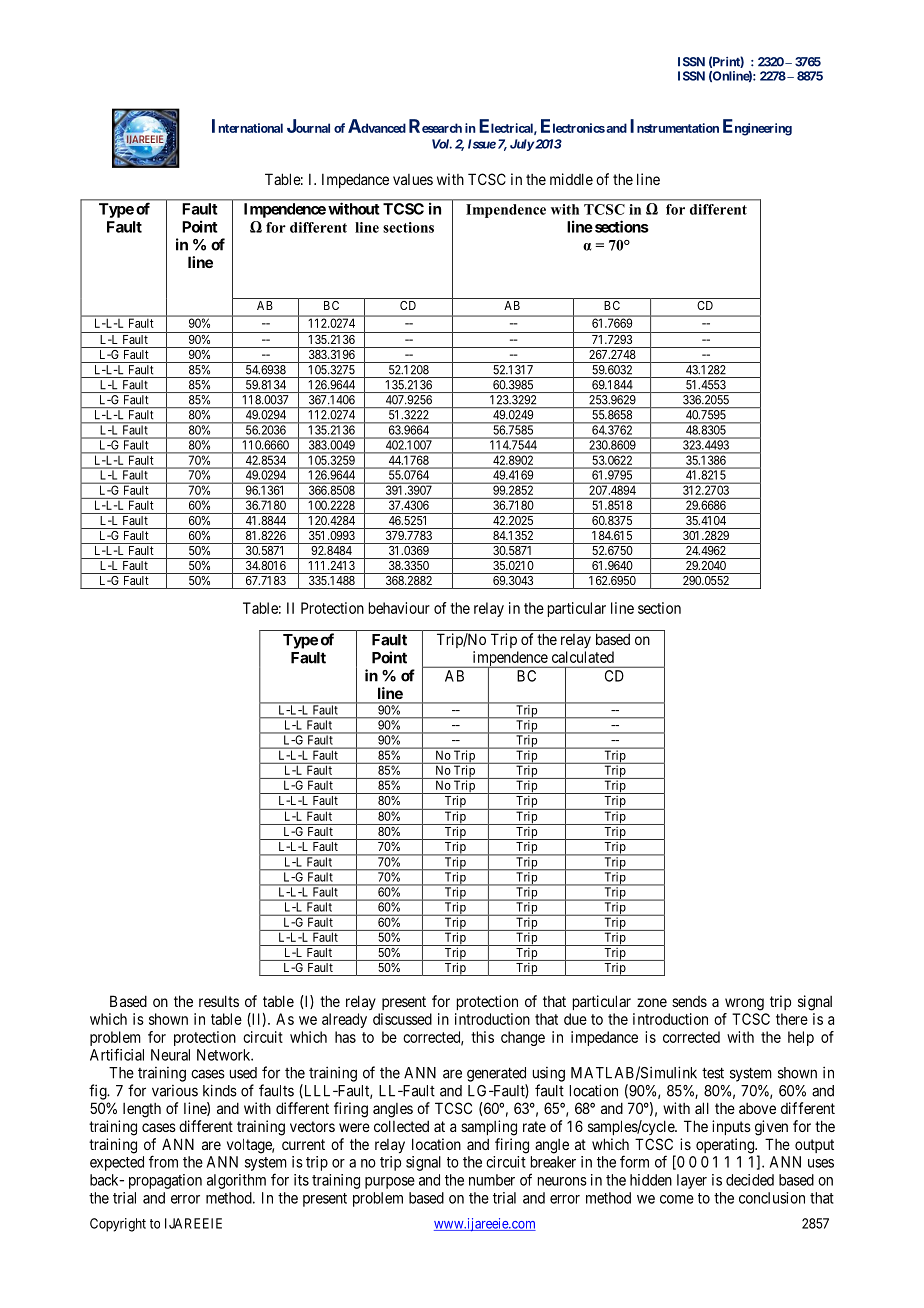 The height and width of the document is (1308, 924). I want to click on number, so click(492, 1180).
